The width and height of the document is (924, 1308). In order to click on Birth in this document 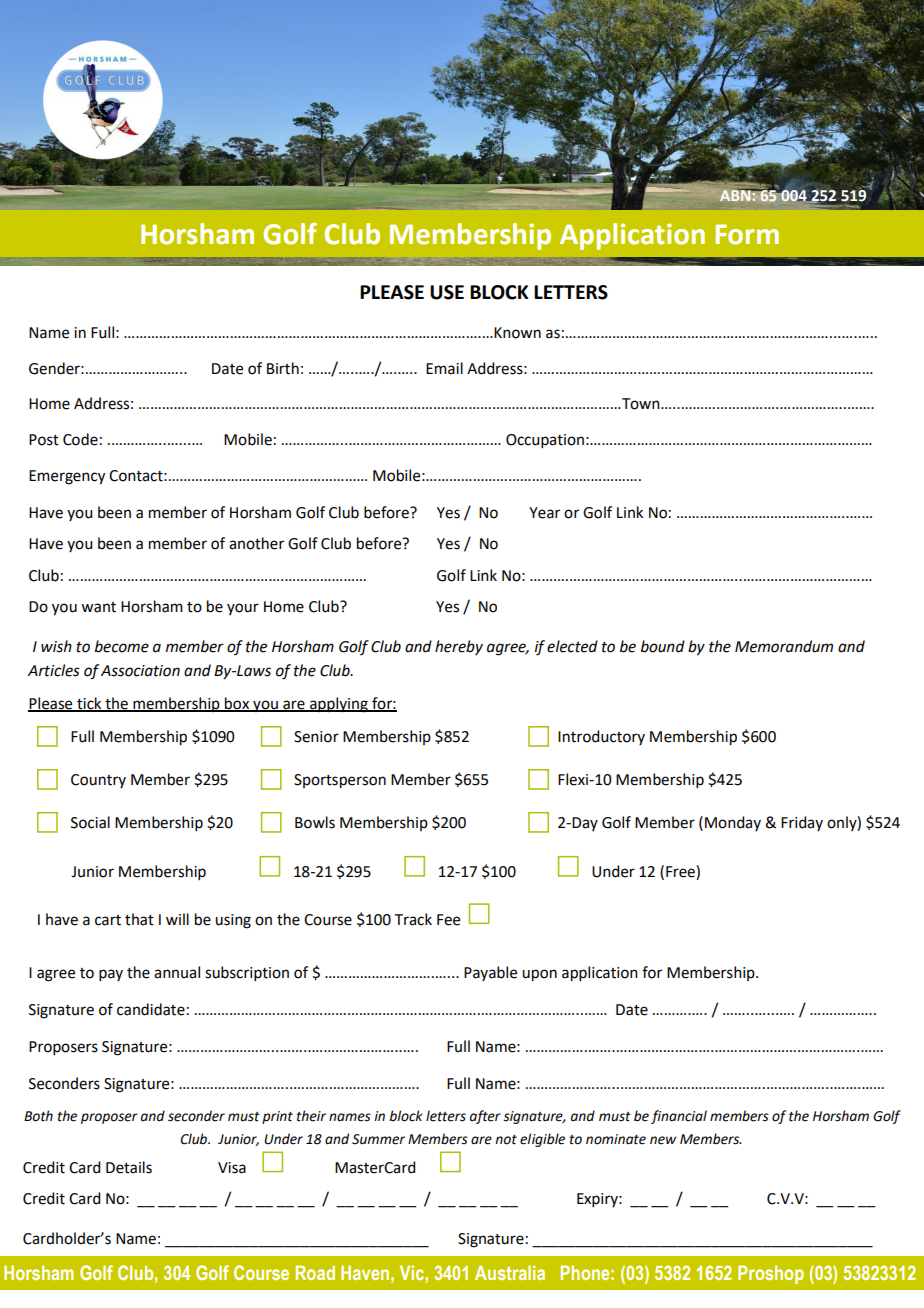, I will do `click(283, 368)`.
